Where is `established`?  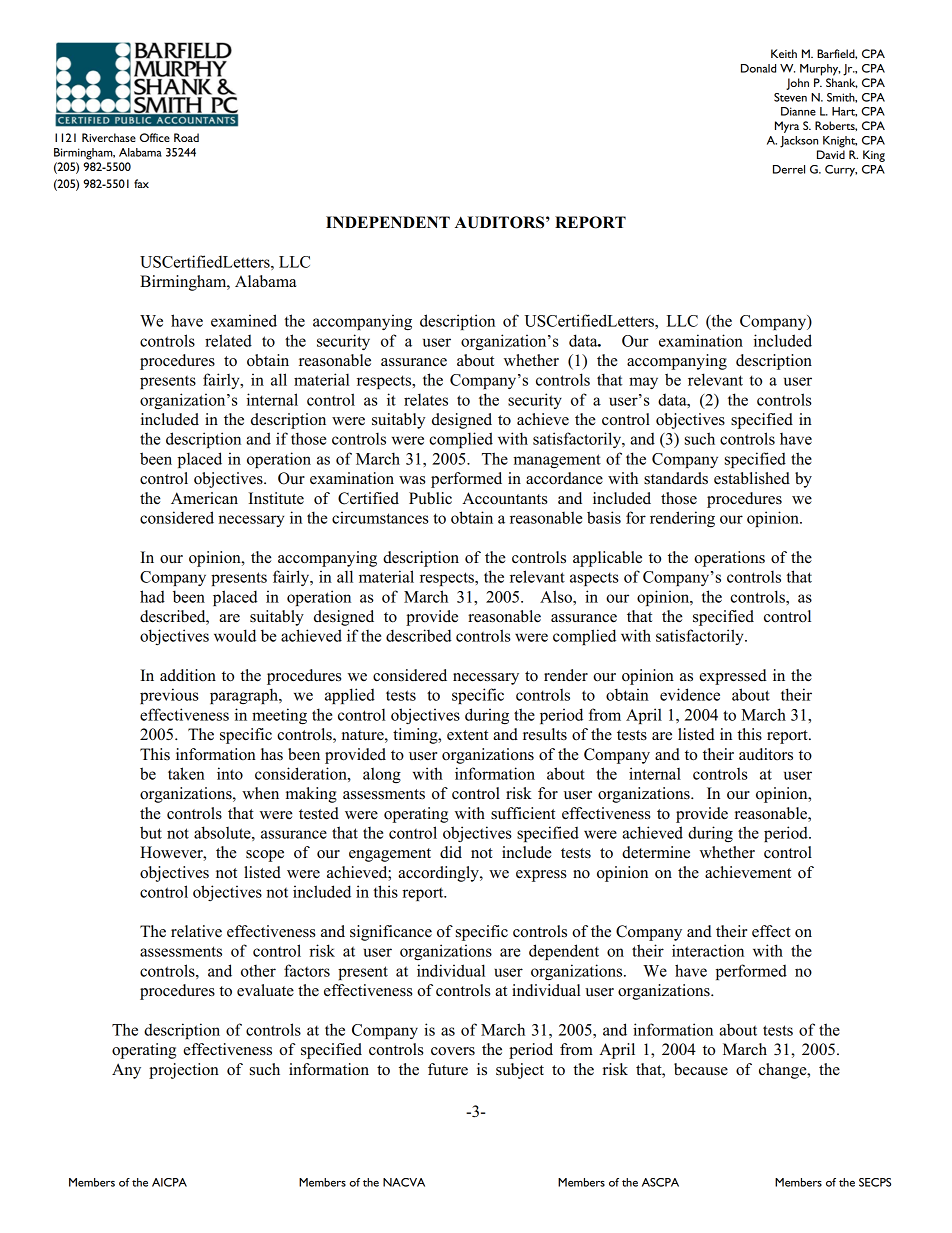 established is located at coordinates (752, 478).
